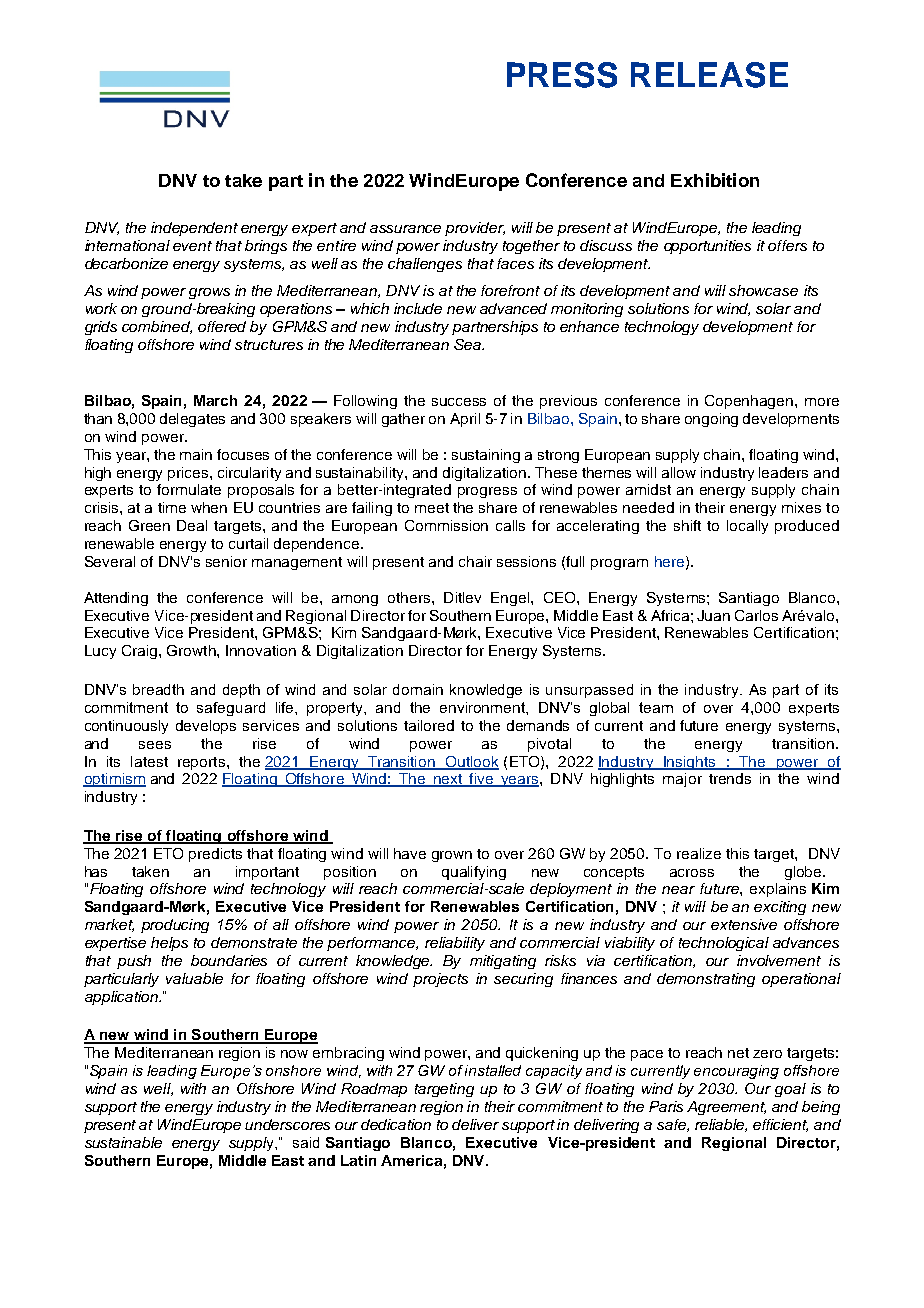 This screenshot has width=924, height=1308. I want to click on independent, so click(194, 229).
